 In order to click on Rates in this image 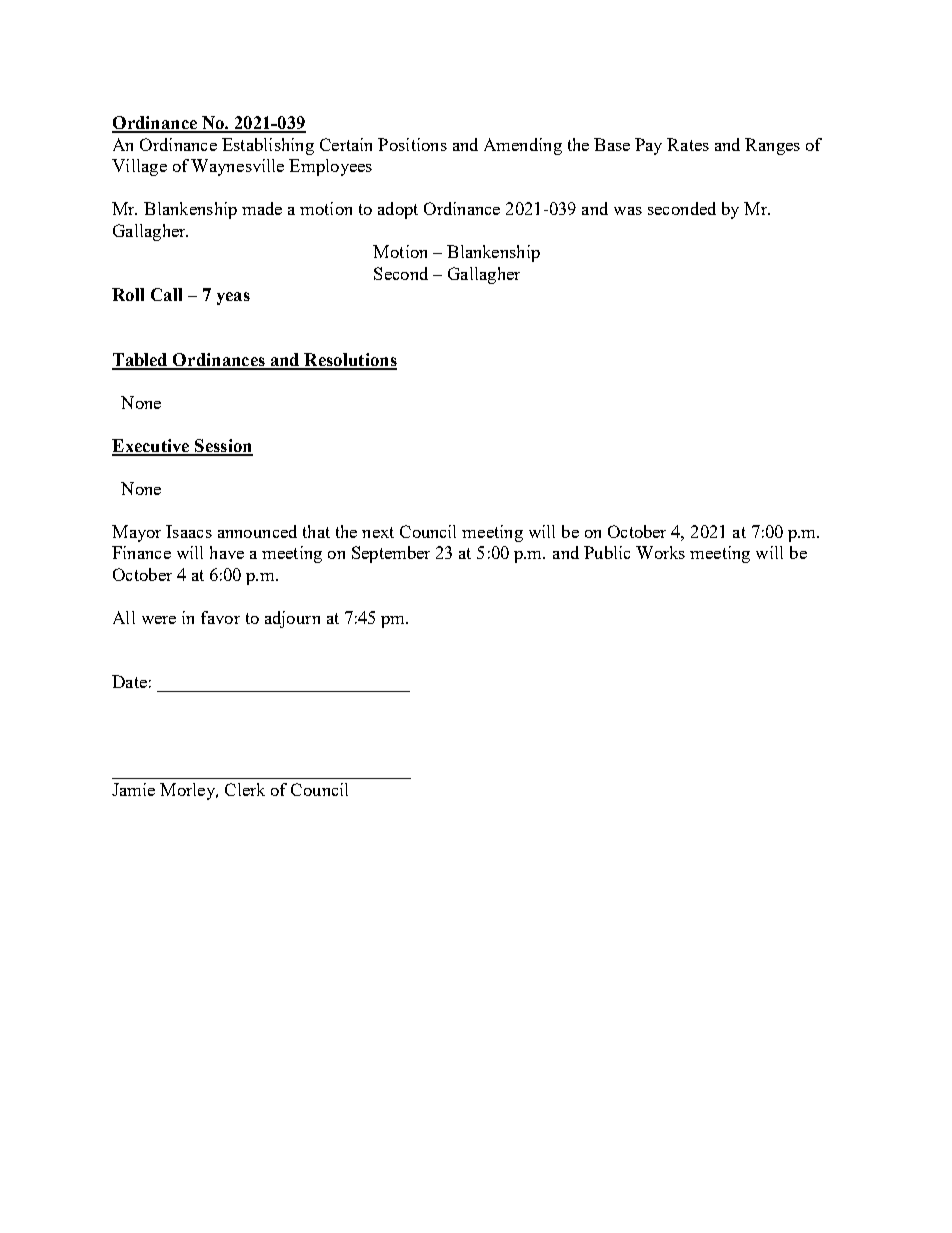, I will do `click(688, 144)`.
